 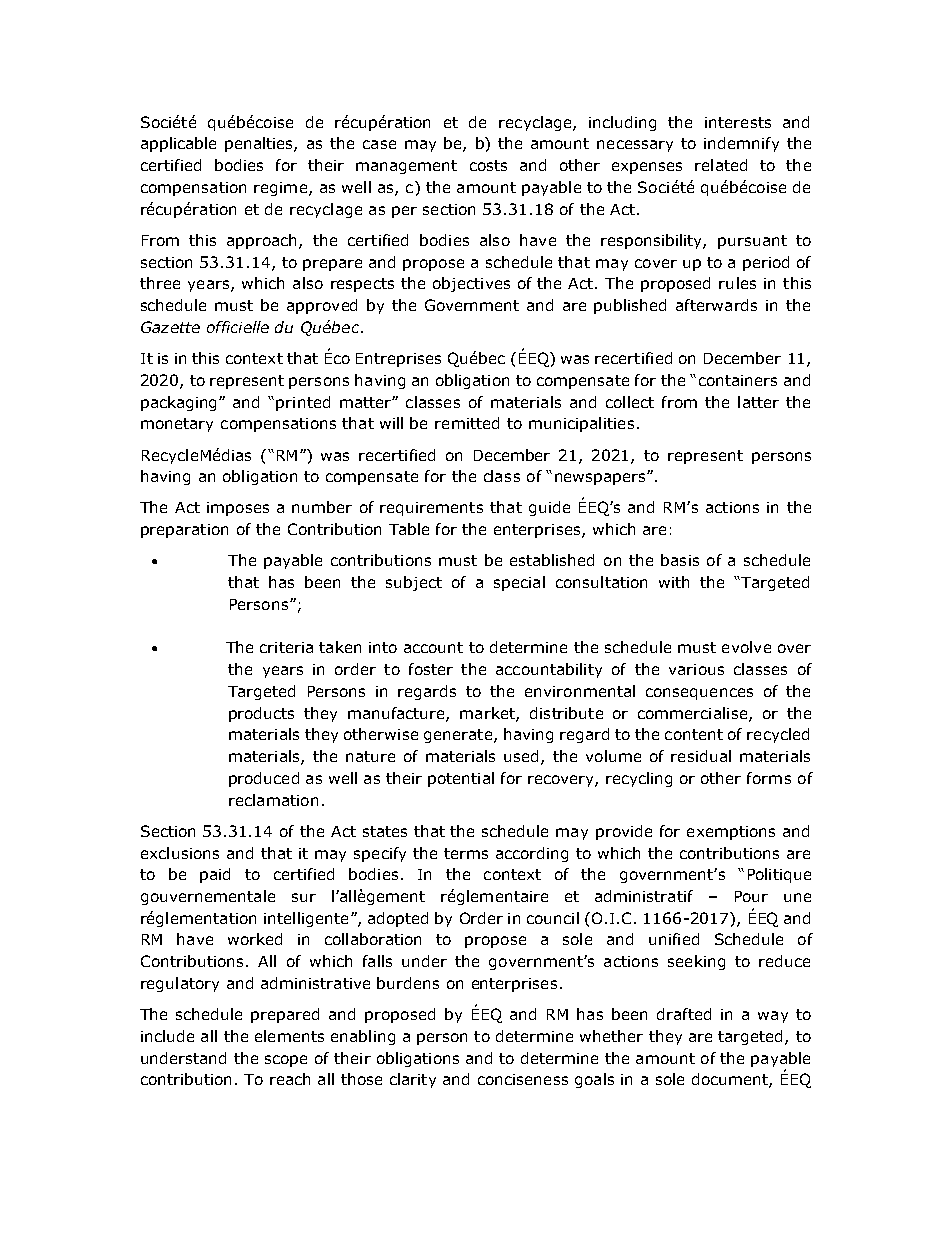 I want to click on foster, so click(x=431, y=669).
